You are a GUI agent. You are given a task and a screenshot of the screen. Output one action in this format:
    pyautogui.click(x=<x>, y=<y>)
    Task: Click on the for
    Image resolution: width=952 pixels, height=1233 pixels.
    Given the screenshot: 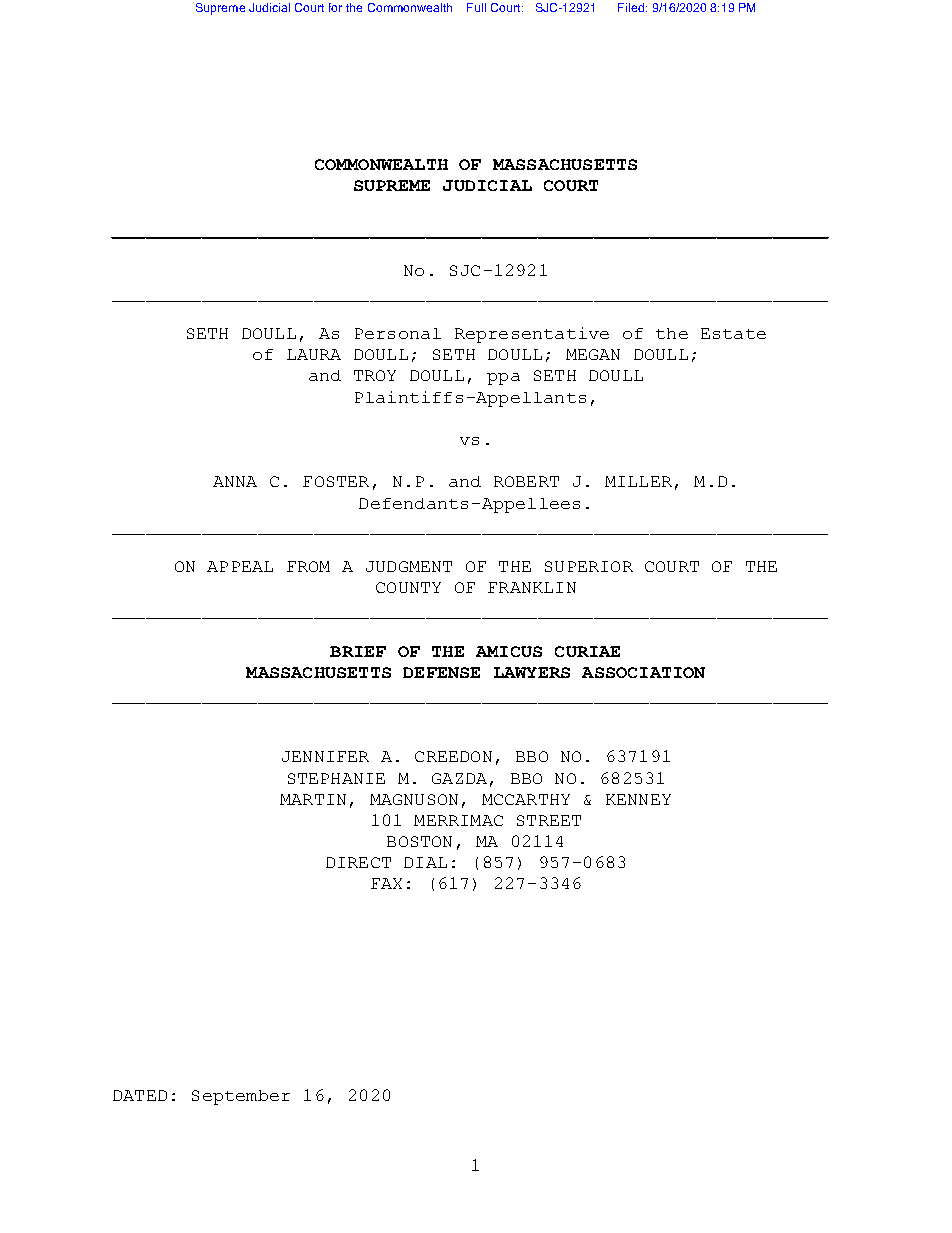 What is the action you would take?
    pyautogui.click(x=335, y=7)
